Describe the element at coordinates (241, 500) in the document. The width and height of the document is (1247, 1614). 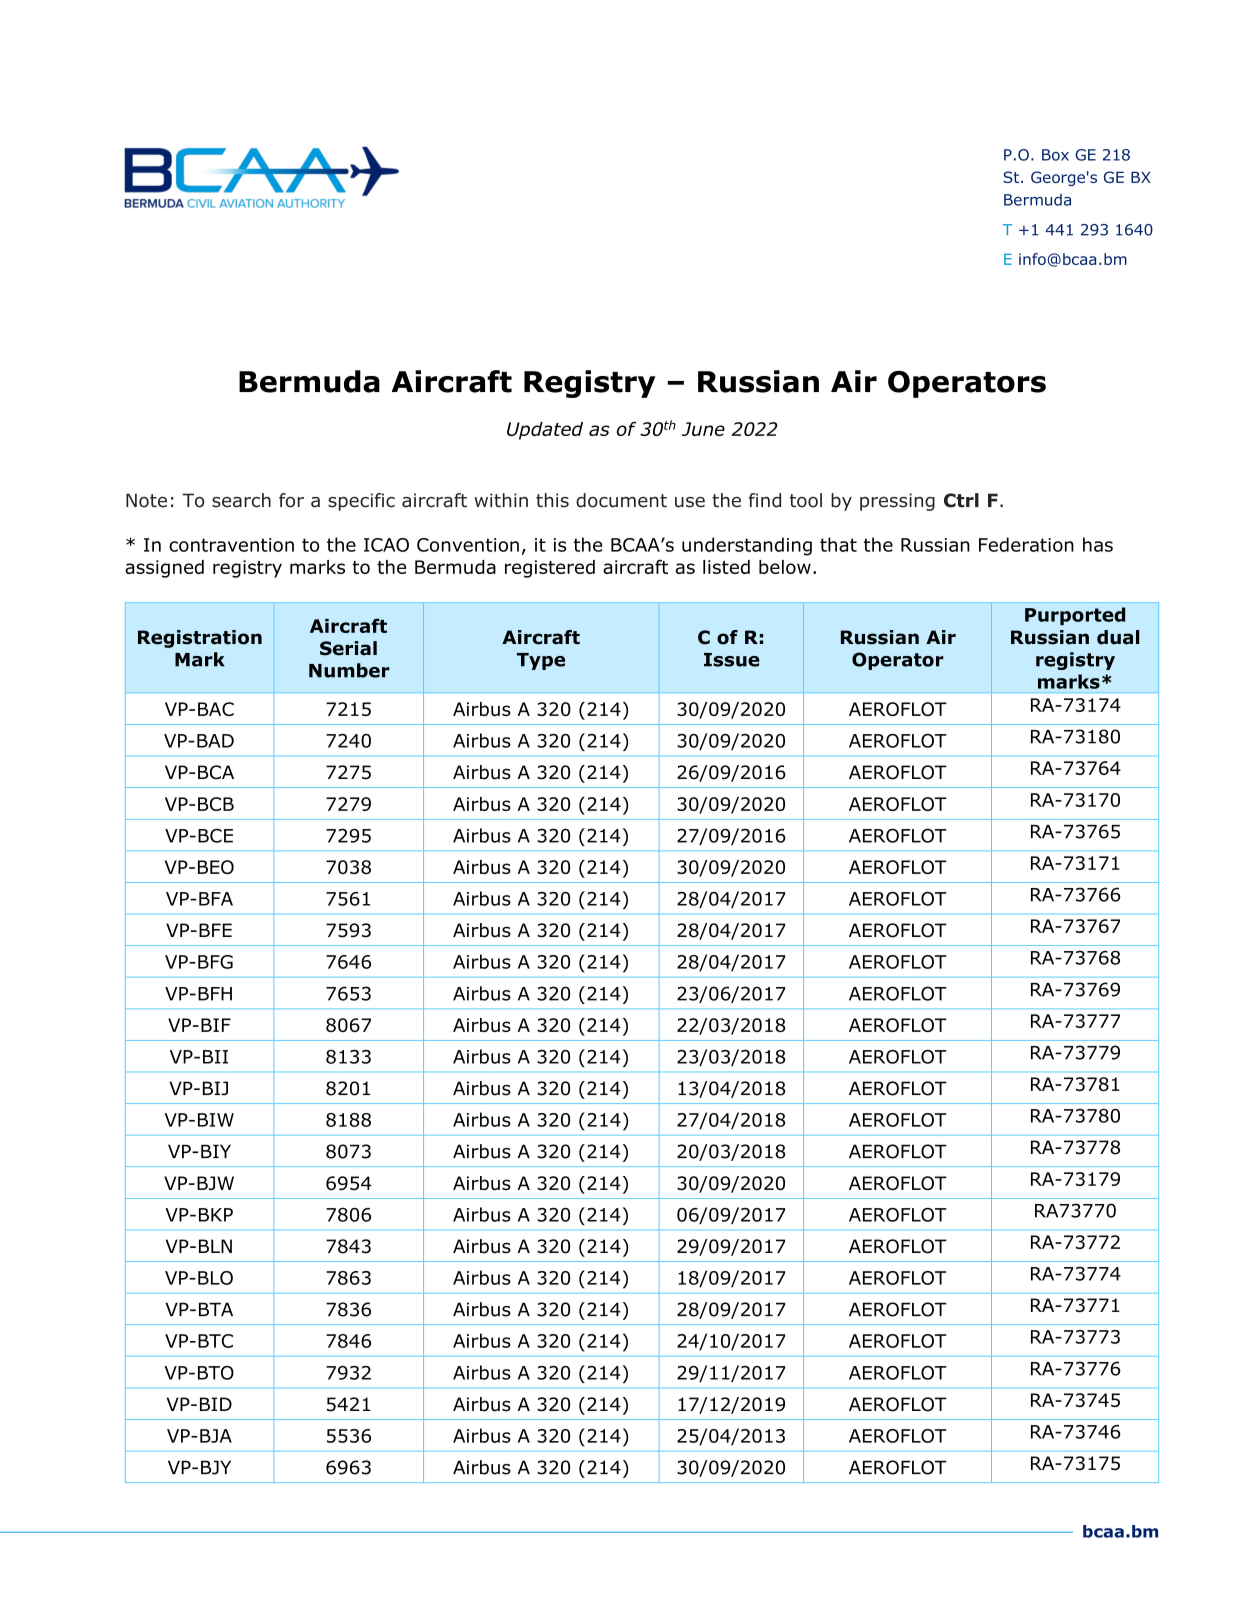
I see `search` at that location.
